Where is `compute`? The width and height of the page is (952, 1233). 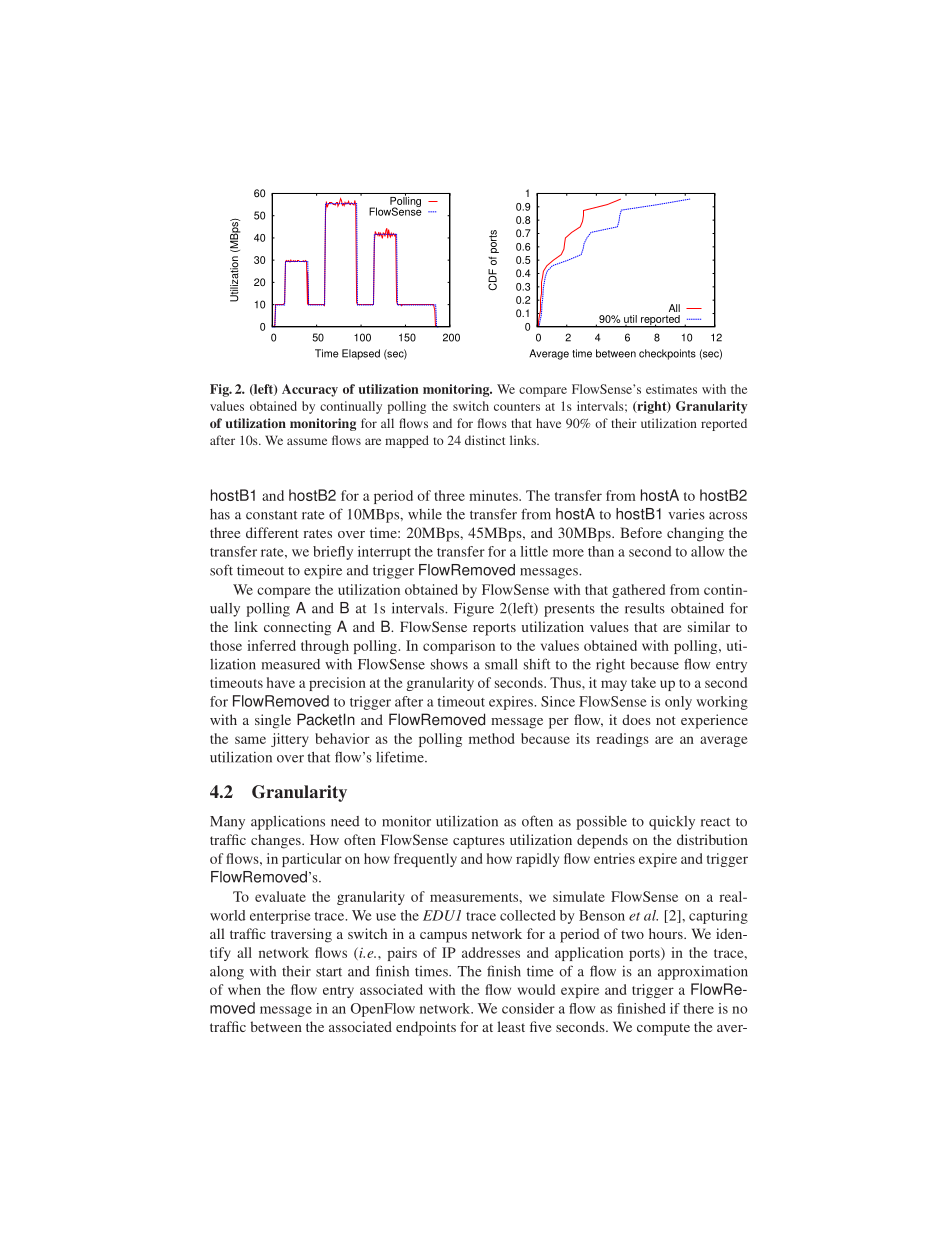
compute is located at coordinates (663, 1029).
